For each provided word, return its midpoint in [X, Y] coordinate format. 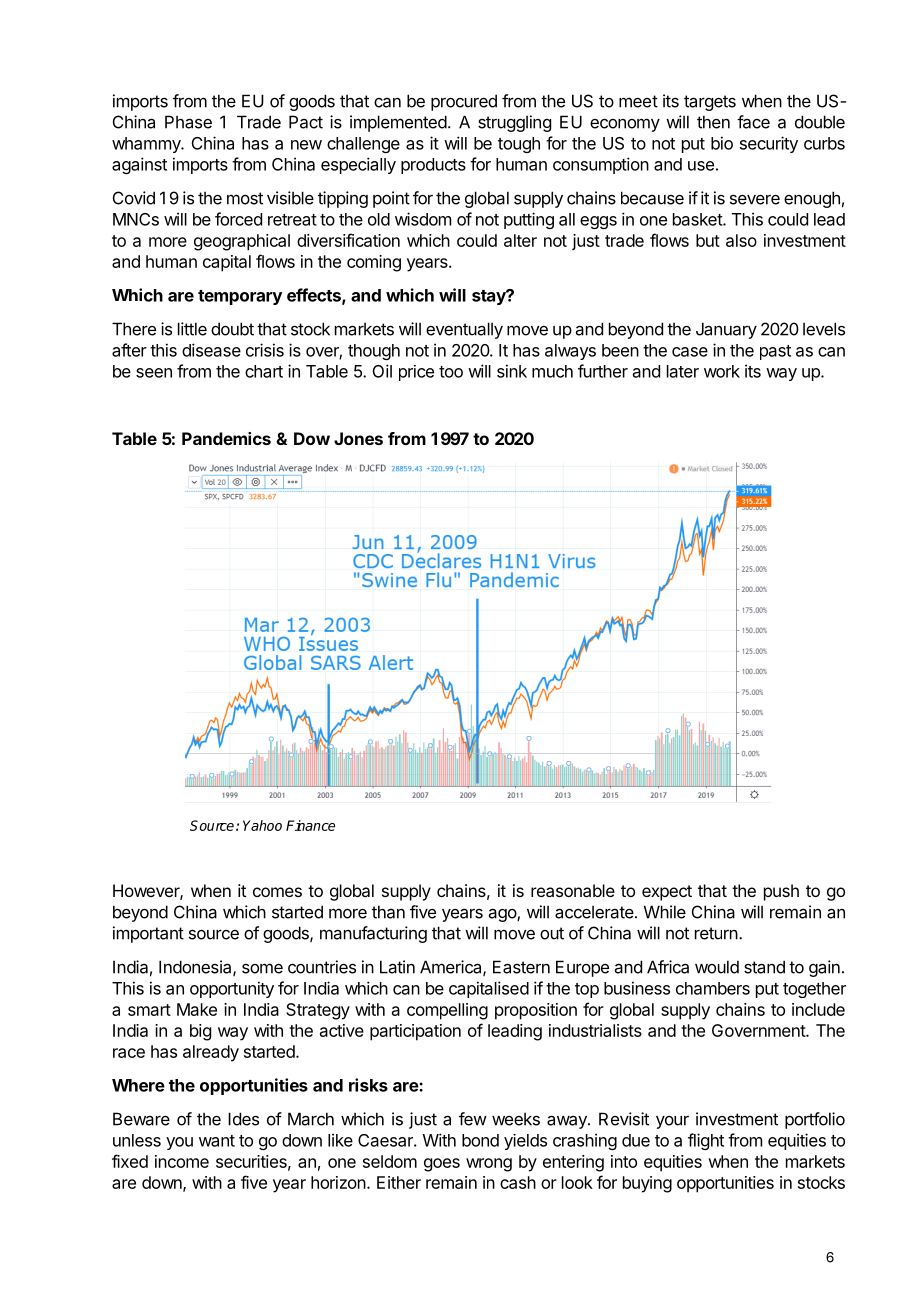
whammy [147, 145]
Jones [358, 438]
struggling [514, 123]
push [781, 892]
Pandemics [226, 438]
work [722, 371]
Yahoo [262, 825]
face [753, 122]
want [217, 1141]
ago [503, 915]
